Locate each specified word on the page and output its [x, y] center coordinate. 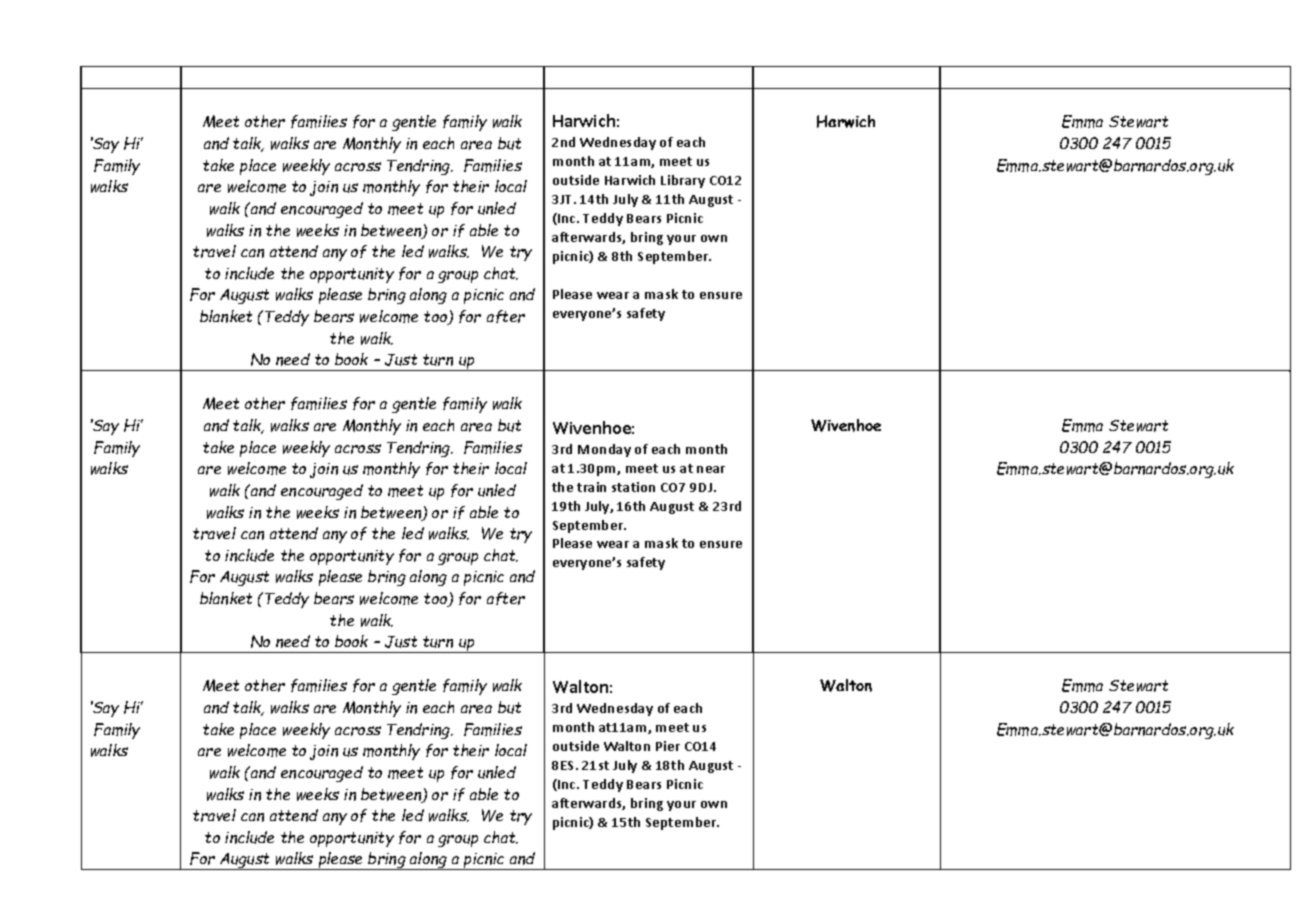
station [633, 487]
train [591, 487]
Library [683, 181]
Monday [604, 450]
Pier [668, 746]
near [711, 469]
